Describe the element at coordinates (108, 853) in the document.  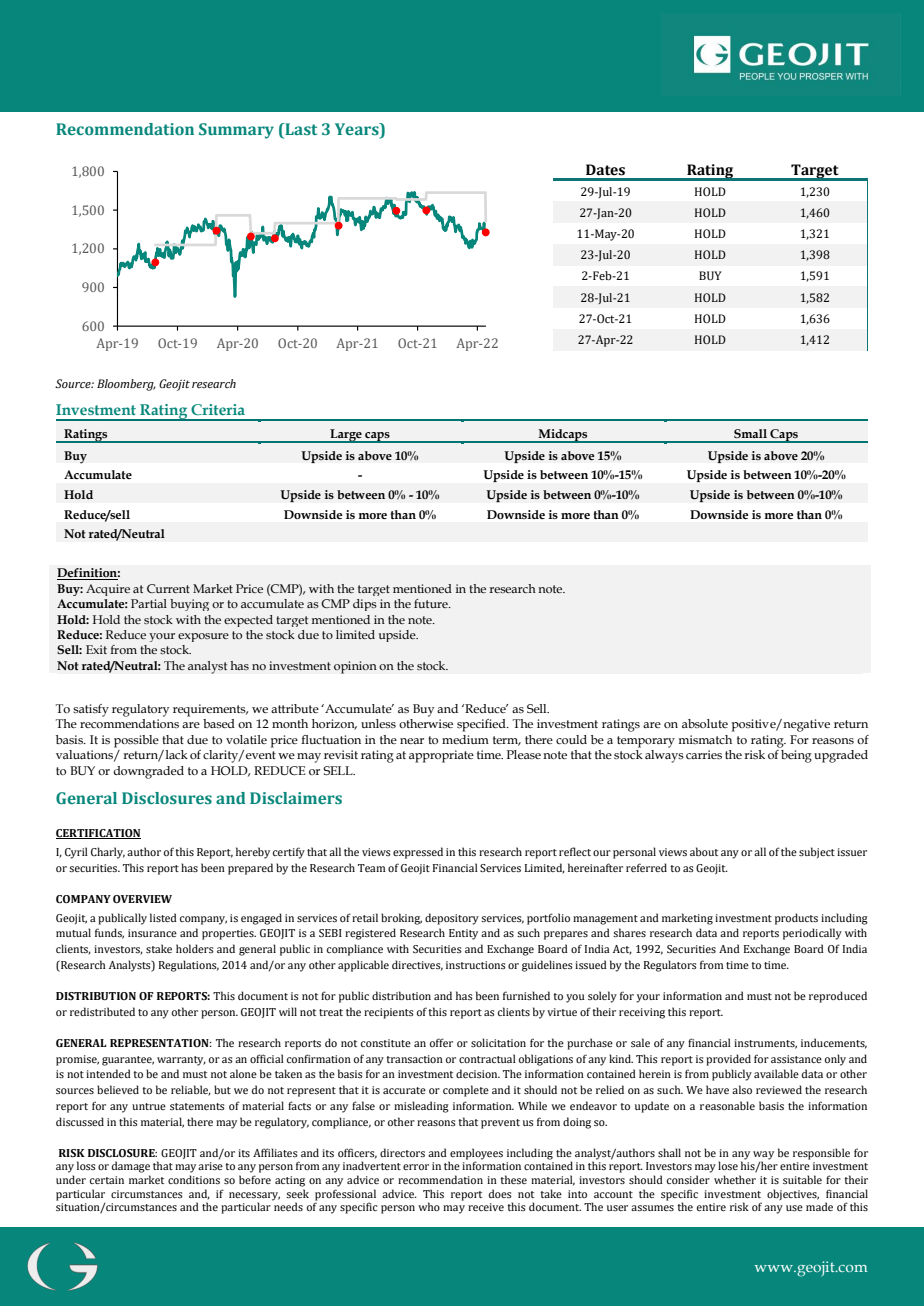
I see `Charly` at that location.
